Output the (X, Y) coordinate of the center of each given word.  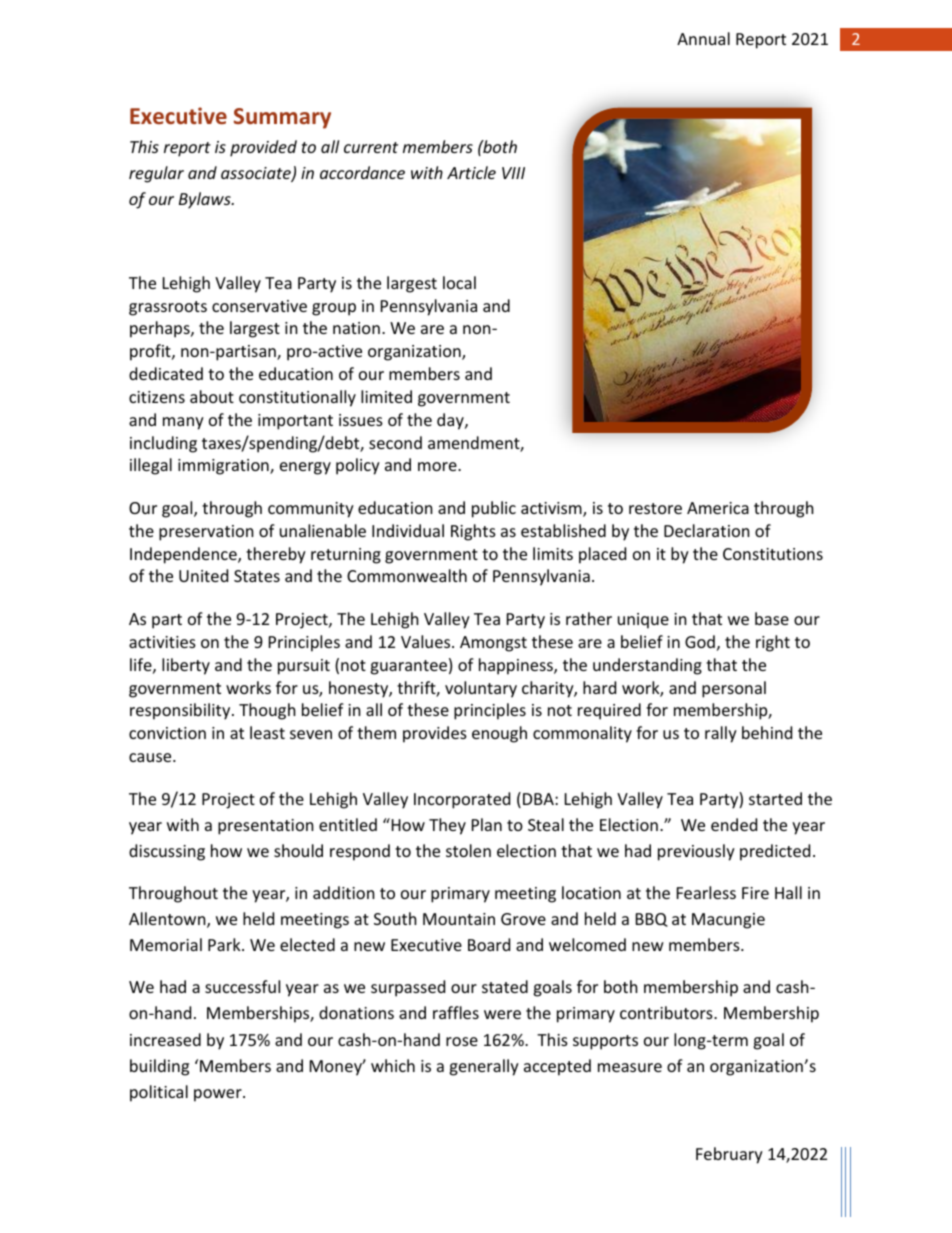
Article (471, 172)
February (729, 1155)
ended (734, 824)
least (267, 732)
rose (462, 1041)
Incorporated (462, 800)
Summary (282, 118)
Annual (703, 38)
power (219, 1095)
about (212, 396)
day (451, 421)
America (718, 508)
